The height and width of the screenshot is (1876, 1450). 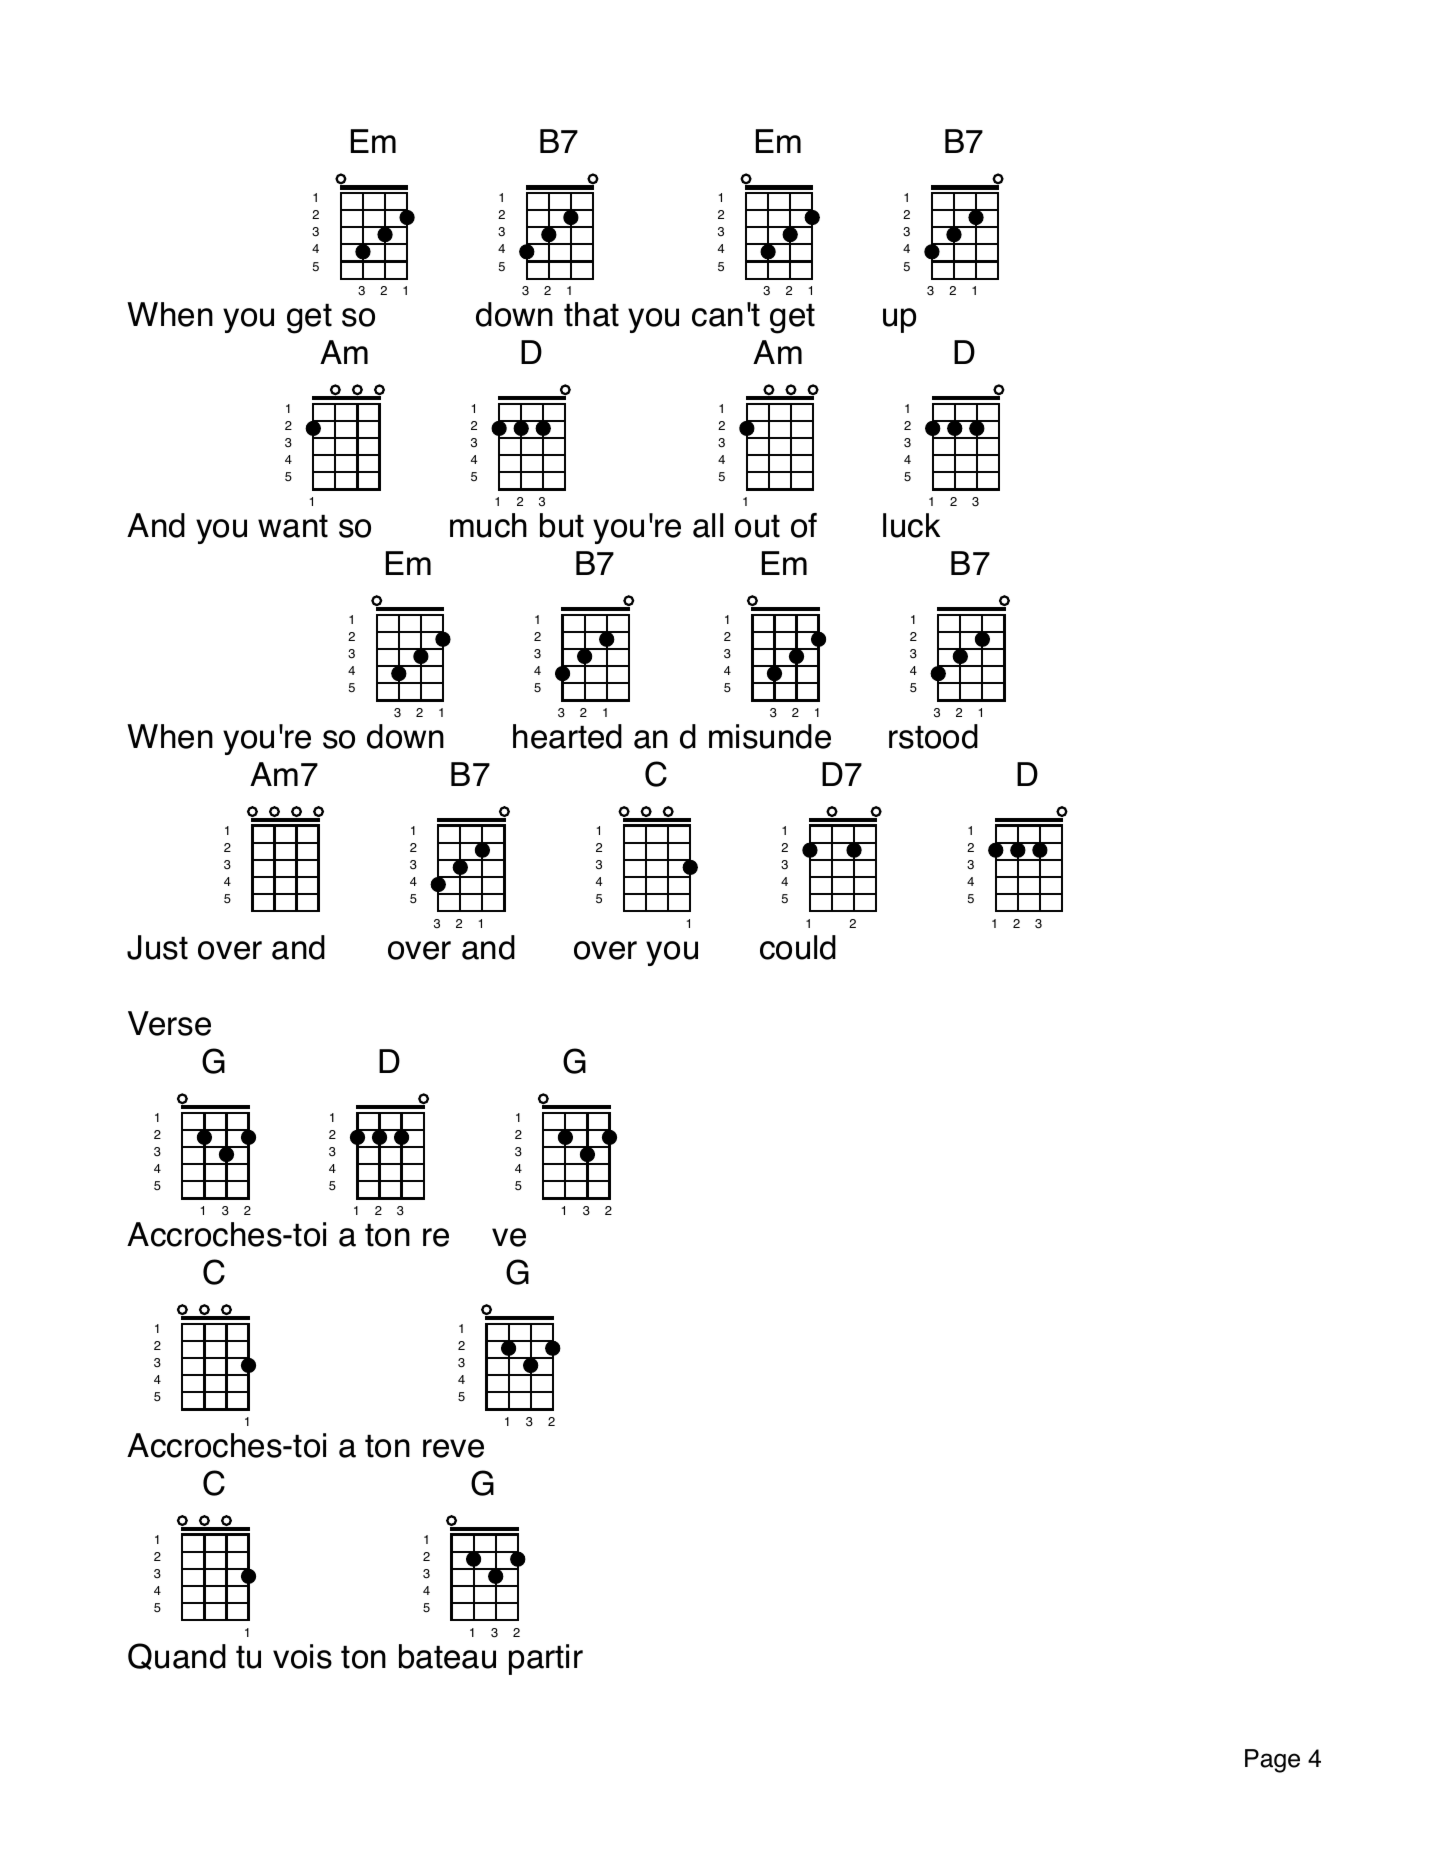 I want to click on out, so click(x=757, y=526).
